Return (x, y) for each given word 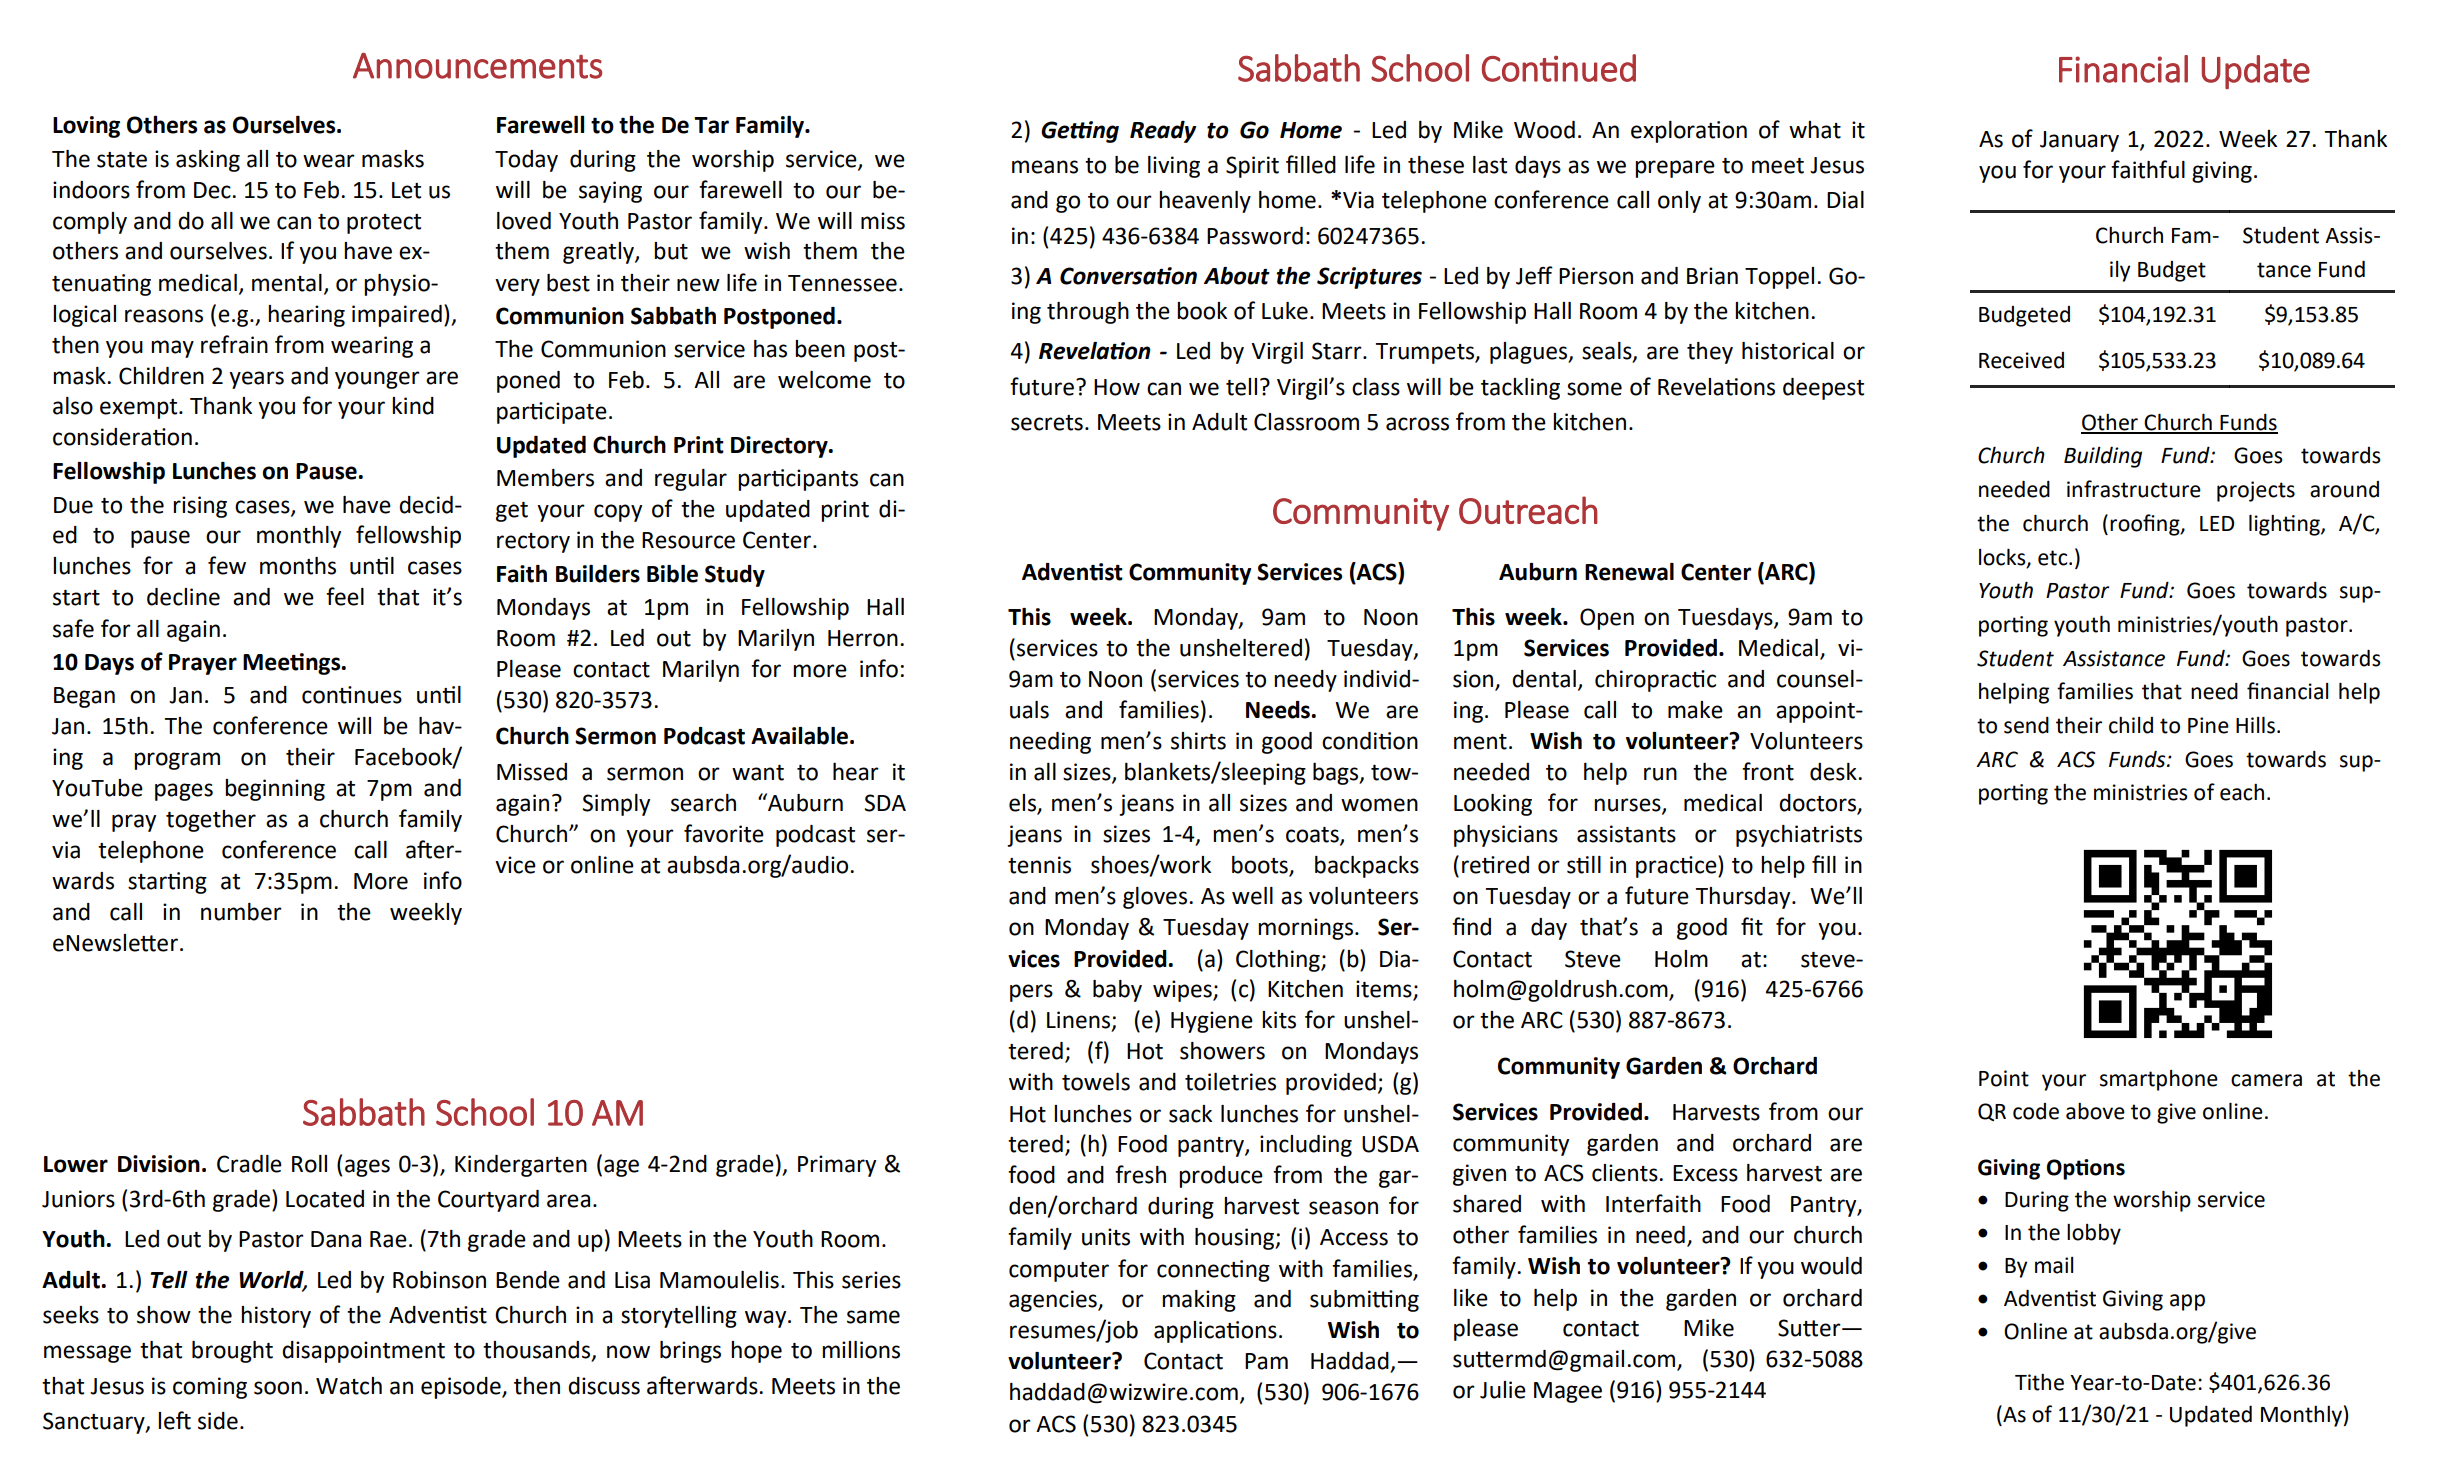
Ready (1163, 131)
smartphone (2159, 1080)
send (2026, 725)
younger (377, 380)
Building (2103, 457)
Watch (349, 1386)
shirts (1198, 741)
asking (208, 161)
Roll (309, 1164)
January (2079, 141)
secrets (1047, 423)
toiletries (1230, 1081)
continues (352, 695)
